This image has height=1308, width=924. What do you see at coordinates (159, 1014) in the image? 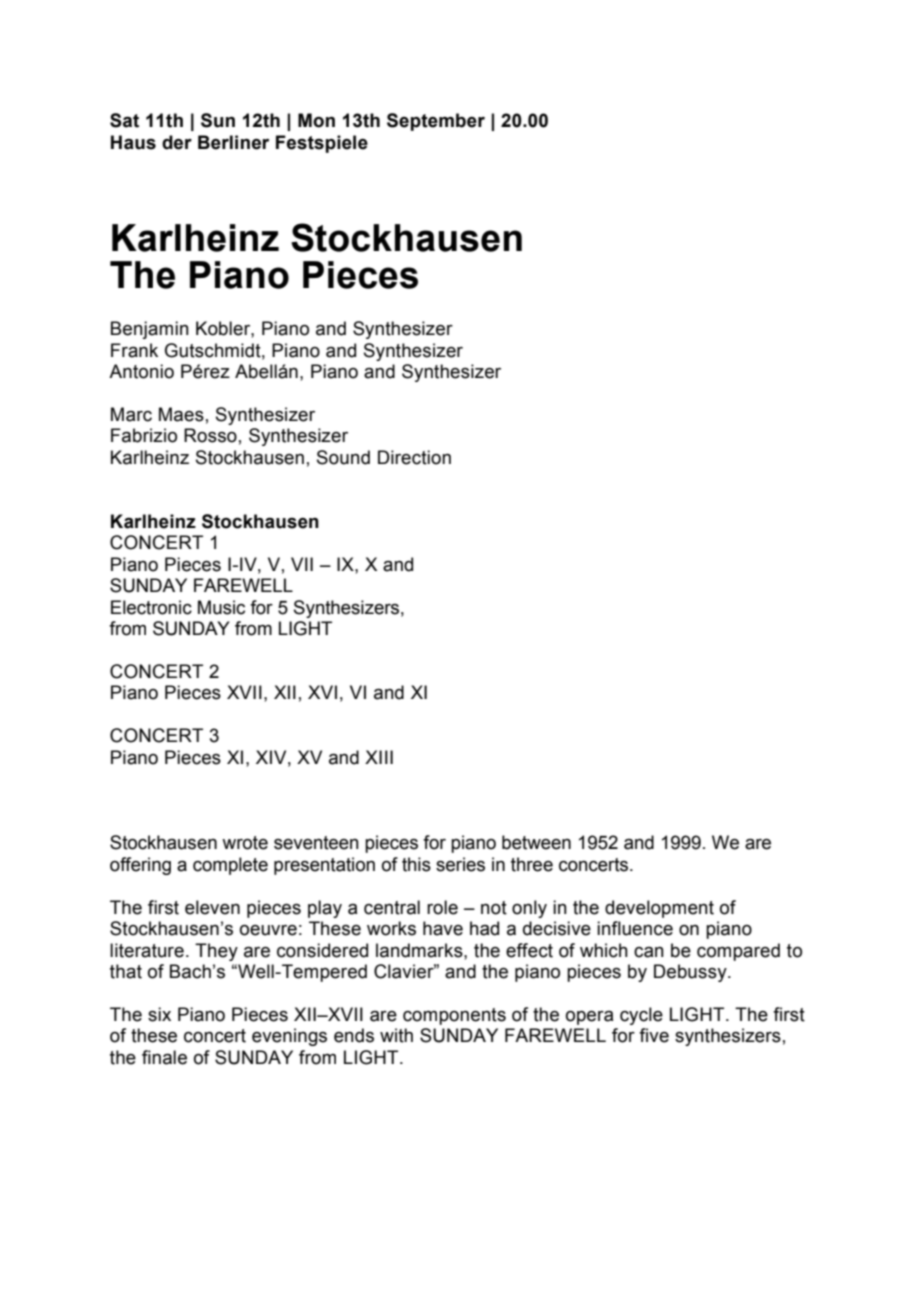
I see `six` at bounding box center [159, 1014].
